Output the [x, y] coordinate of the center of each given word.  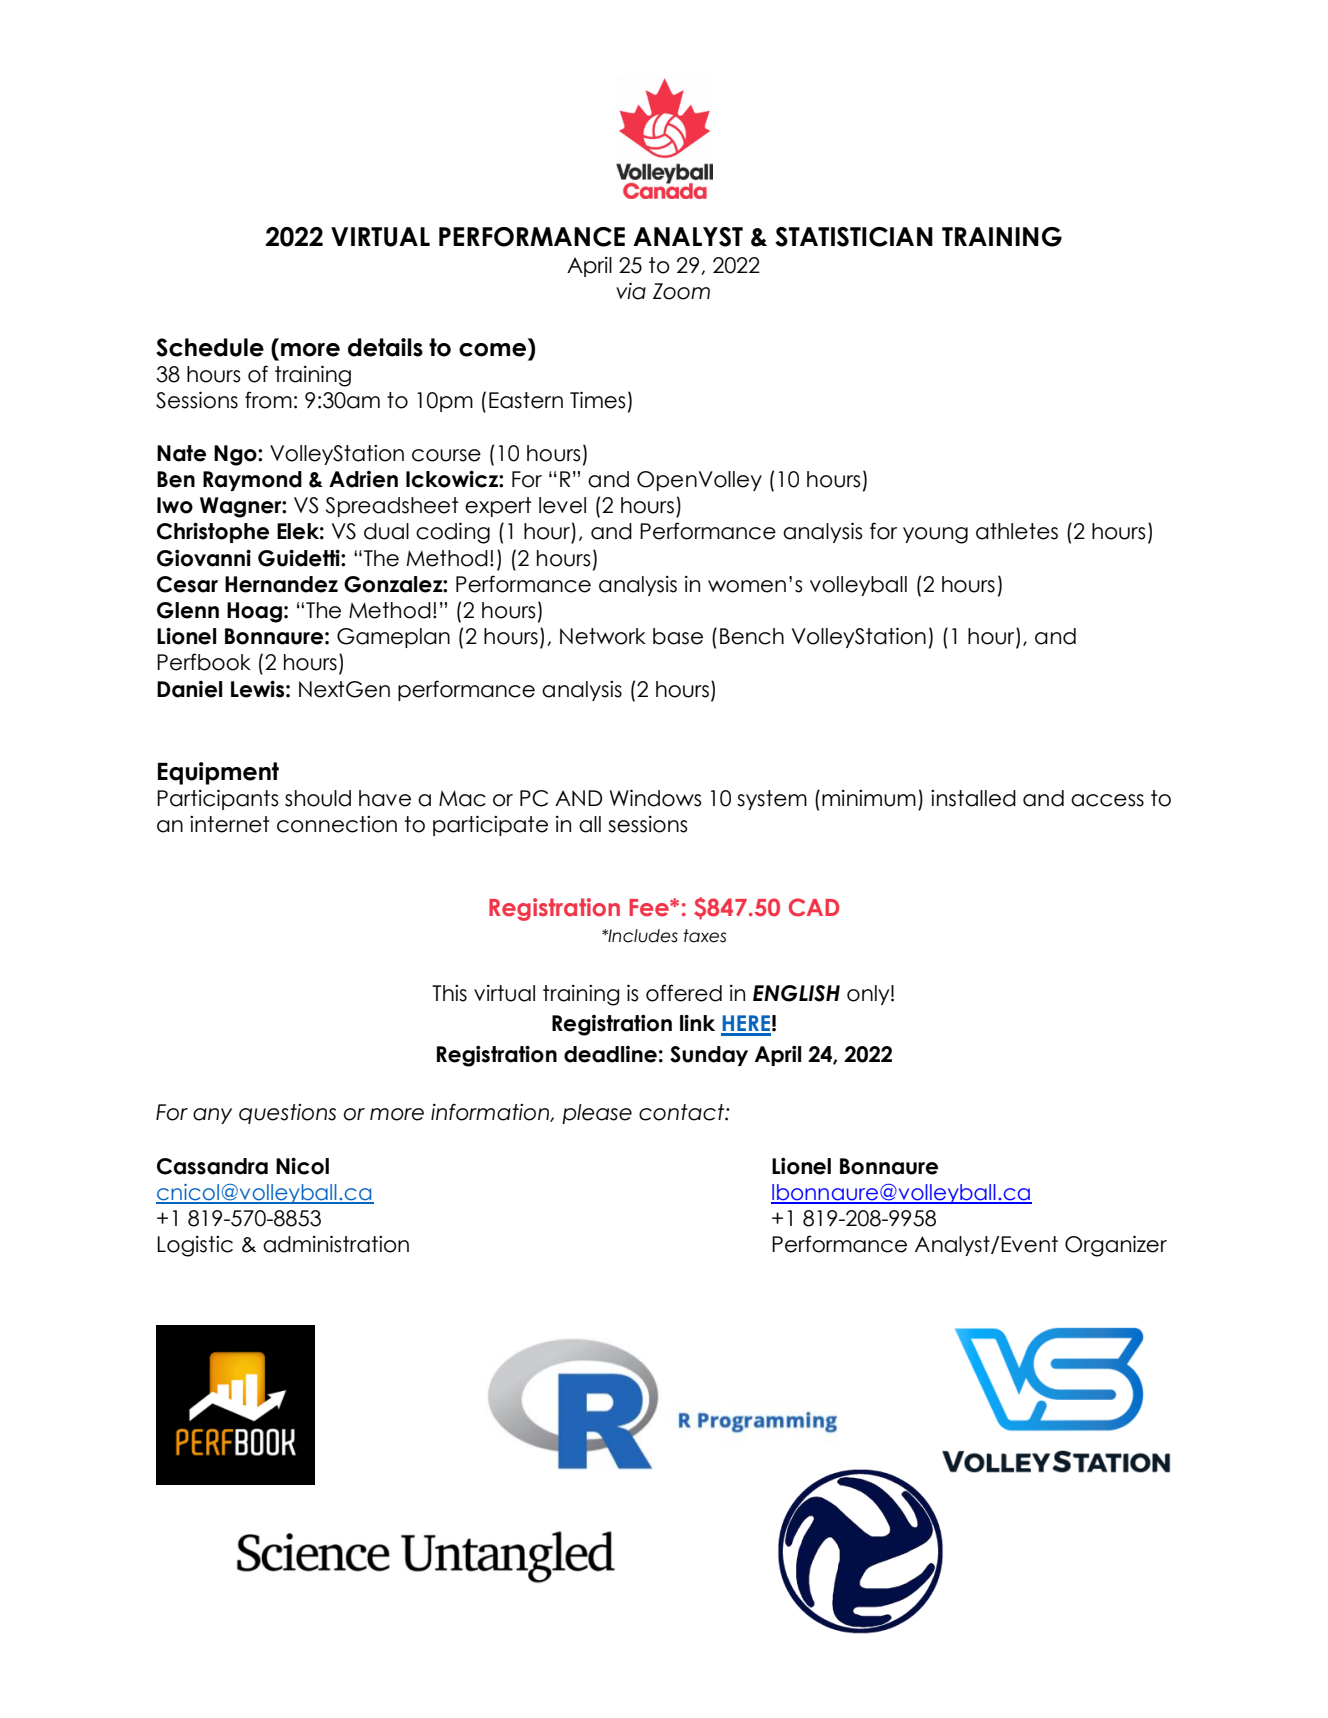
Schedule [210, 347]
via [631, 291]
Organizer [1116, 1246]
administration [336, 1244]
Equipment [218, 773]
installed [973, 798]
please [597, 1114]
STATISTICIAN [854, 237]
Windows [656, 798]
